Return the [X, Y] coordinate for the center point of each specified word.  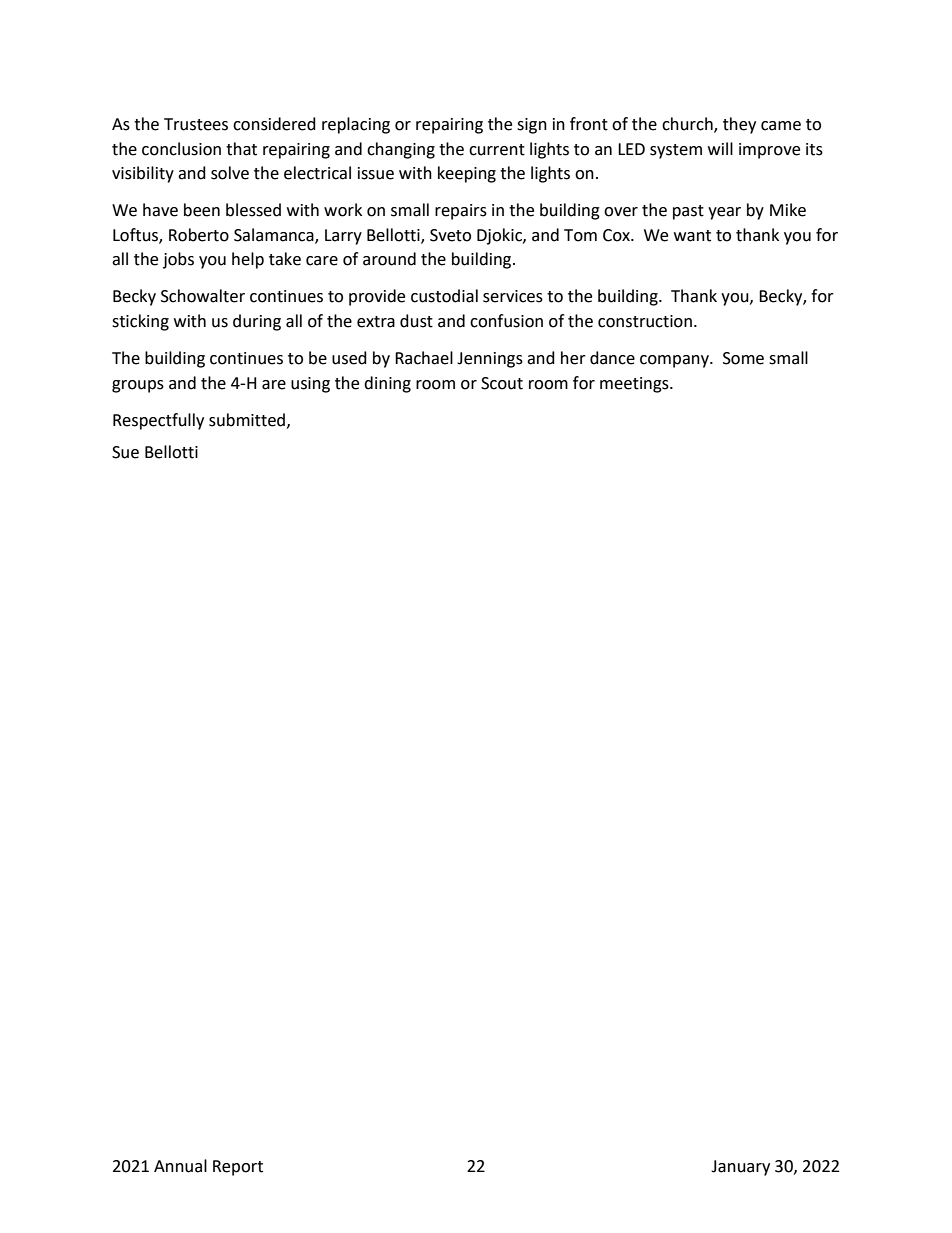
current [497, 150]
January [740, 1168]
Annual [180, 1166]
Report [238, 1168]
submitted [247, 420]
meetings [635, 385]
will [720, 148]
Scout [502, 383]
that [241, 149]
